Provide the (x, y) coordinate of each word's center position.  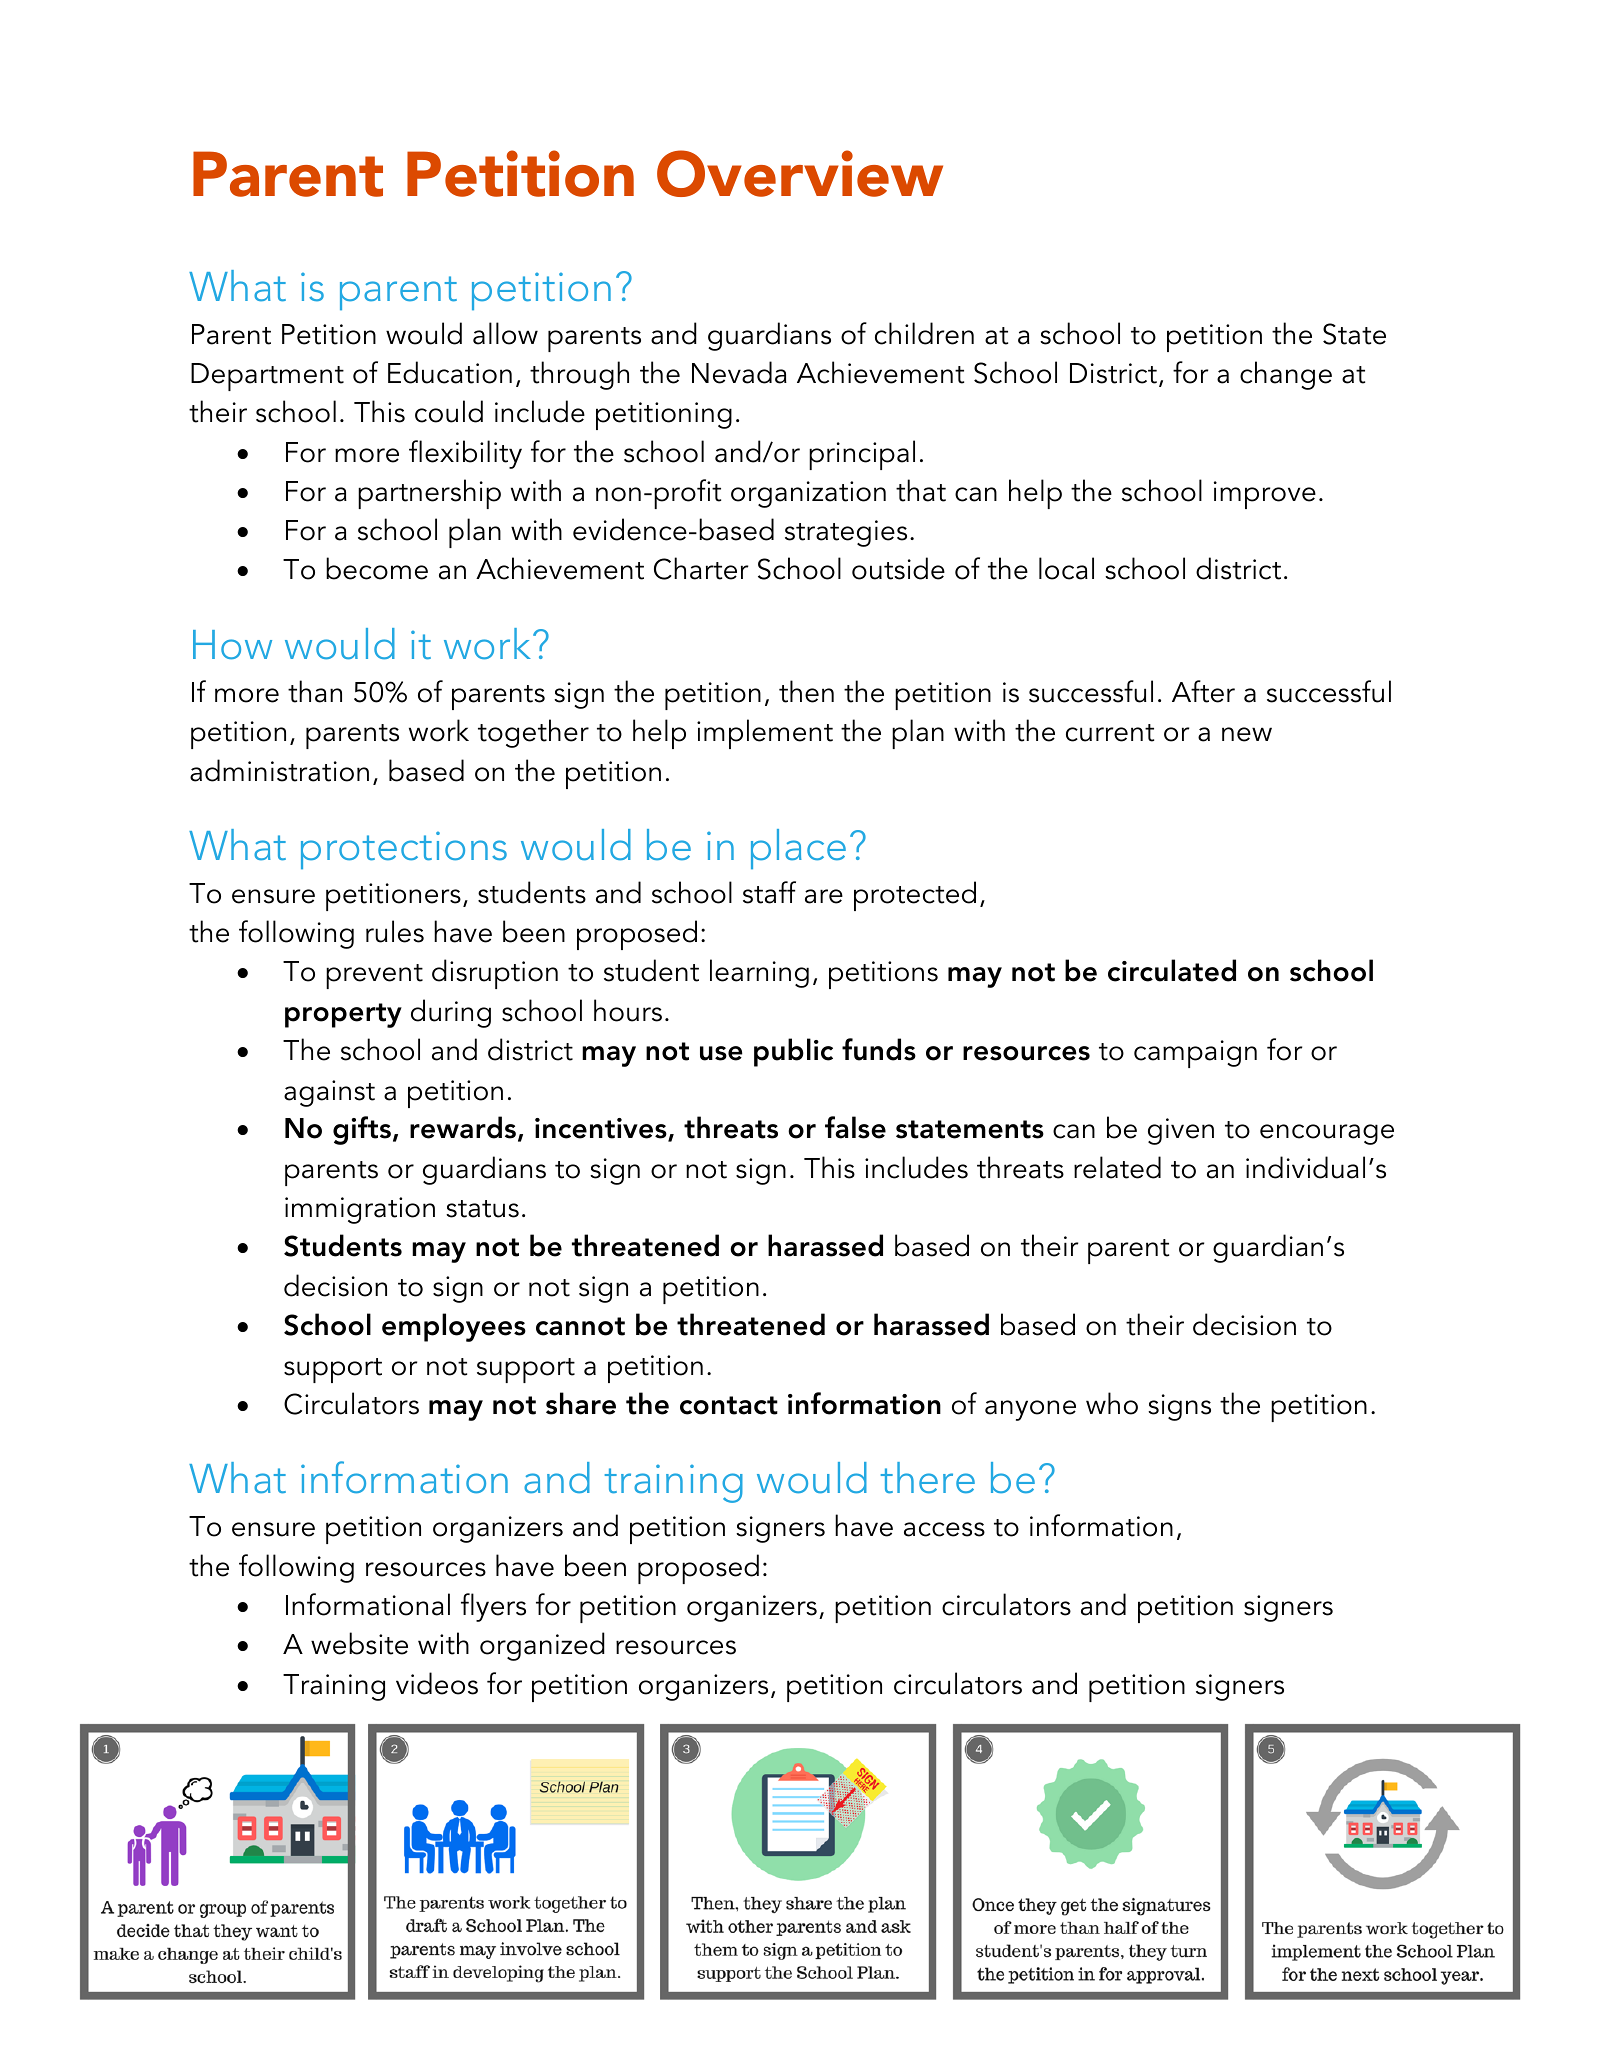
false (855, 1127)
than (315, 691)
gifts (362, 1130)
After (1203, 691)
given (1181, 1131)
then (806, 691)
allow (505, 333)
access (944, 1529)
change (1286, 375)
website (359, 1643)
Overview (800, 173)
